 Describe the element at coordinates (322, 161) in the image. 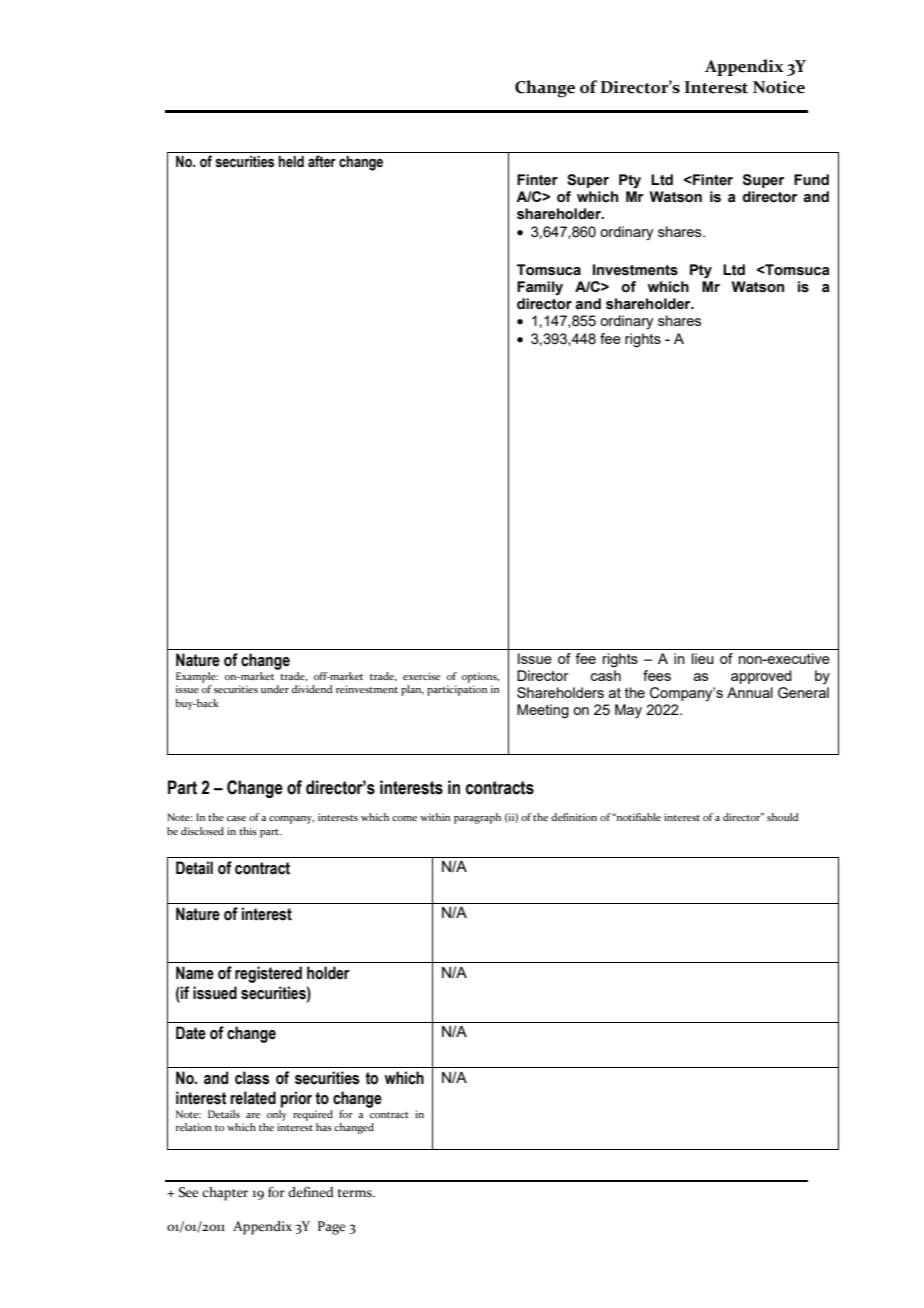

I see `after` at that location.
